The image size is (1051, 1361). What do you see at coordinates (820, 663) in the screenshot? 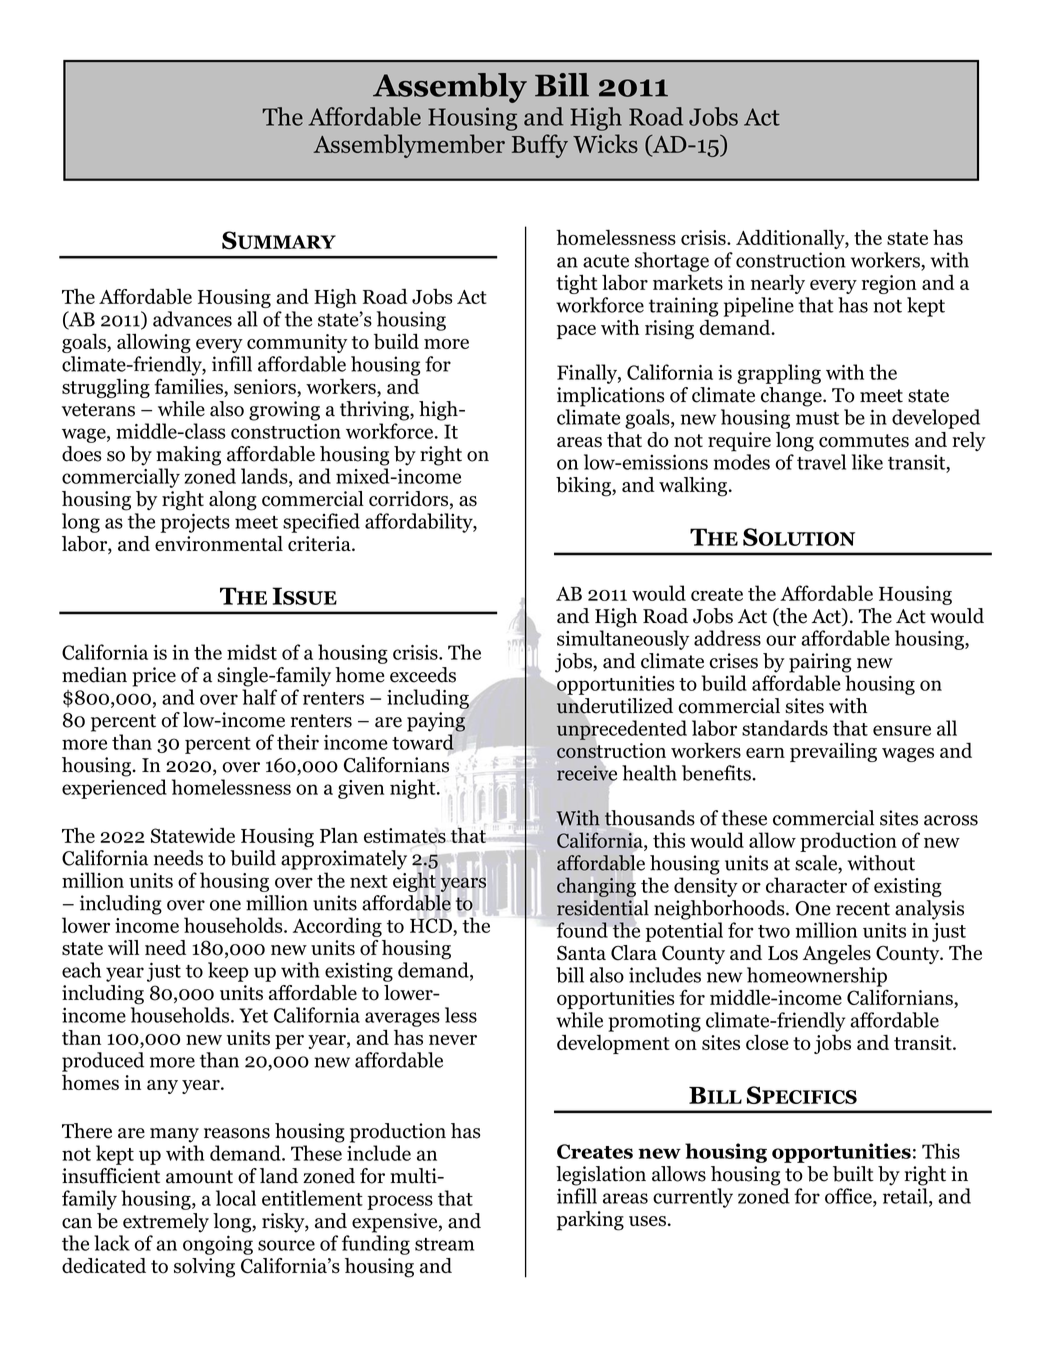
I see `pairing` at bounding box center [820, 663].
